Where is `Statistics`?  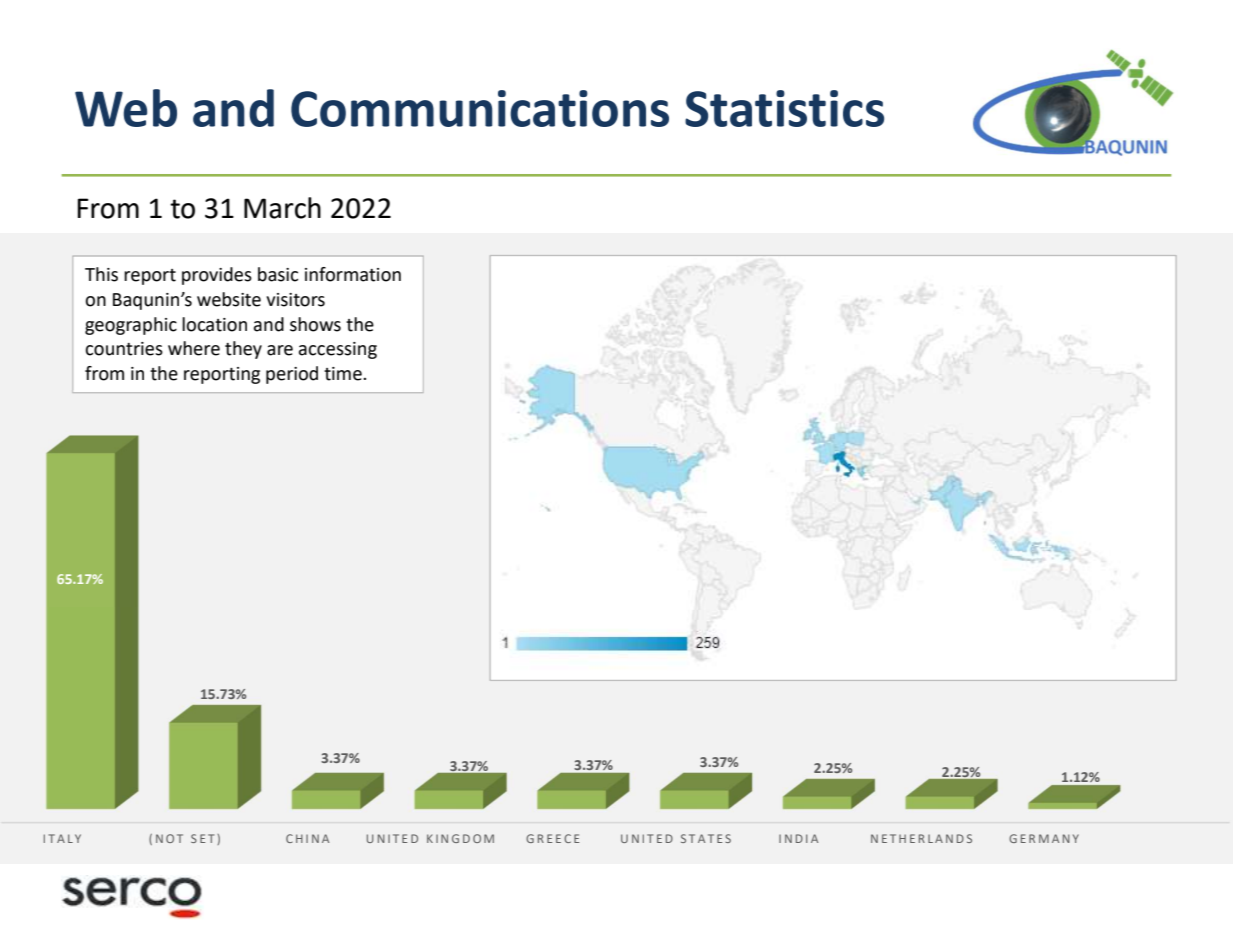 Statistics is located at coordinates (784, 108).
